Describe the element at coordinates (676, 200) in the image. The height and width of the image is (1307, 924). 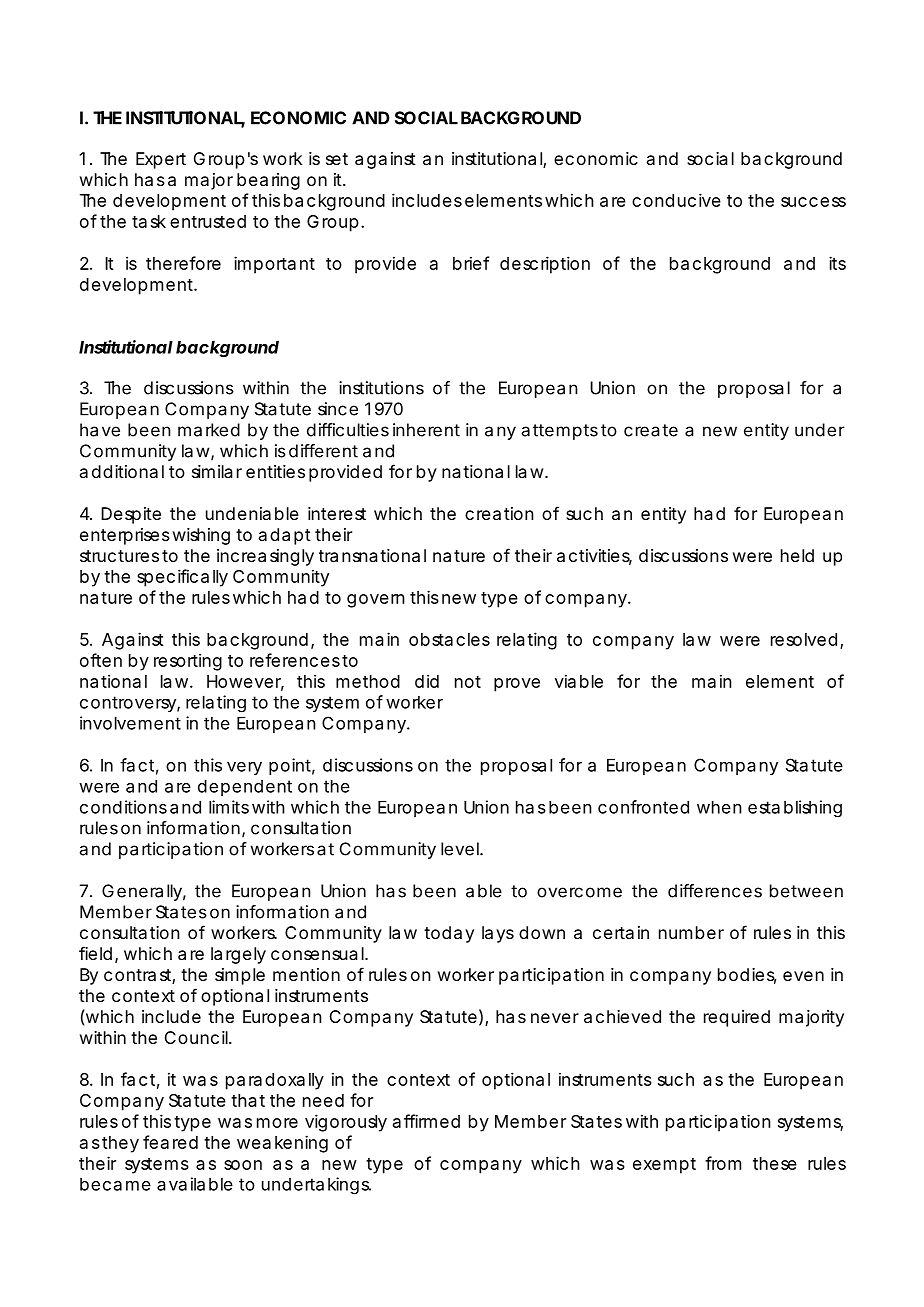
I see `conducive` at that location.
